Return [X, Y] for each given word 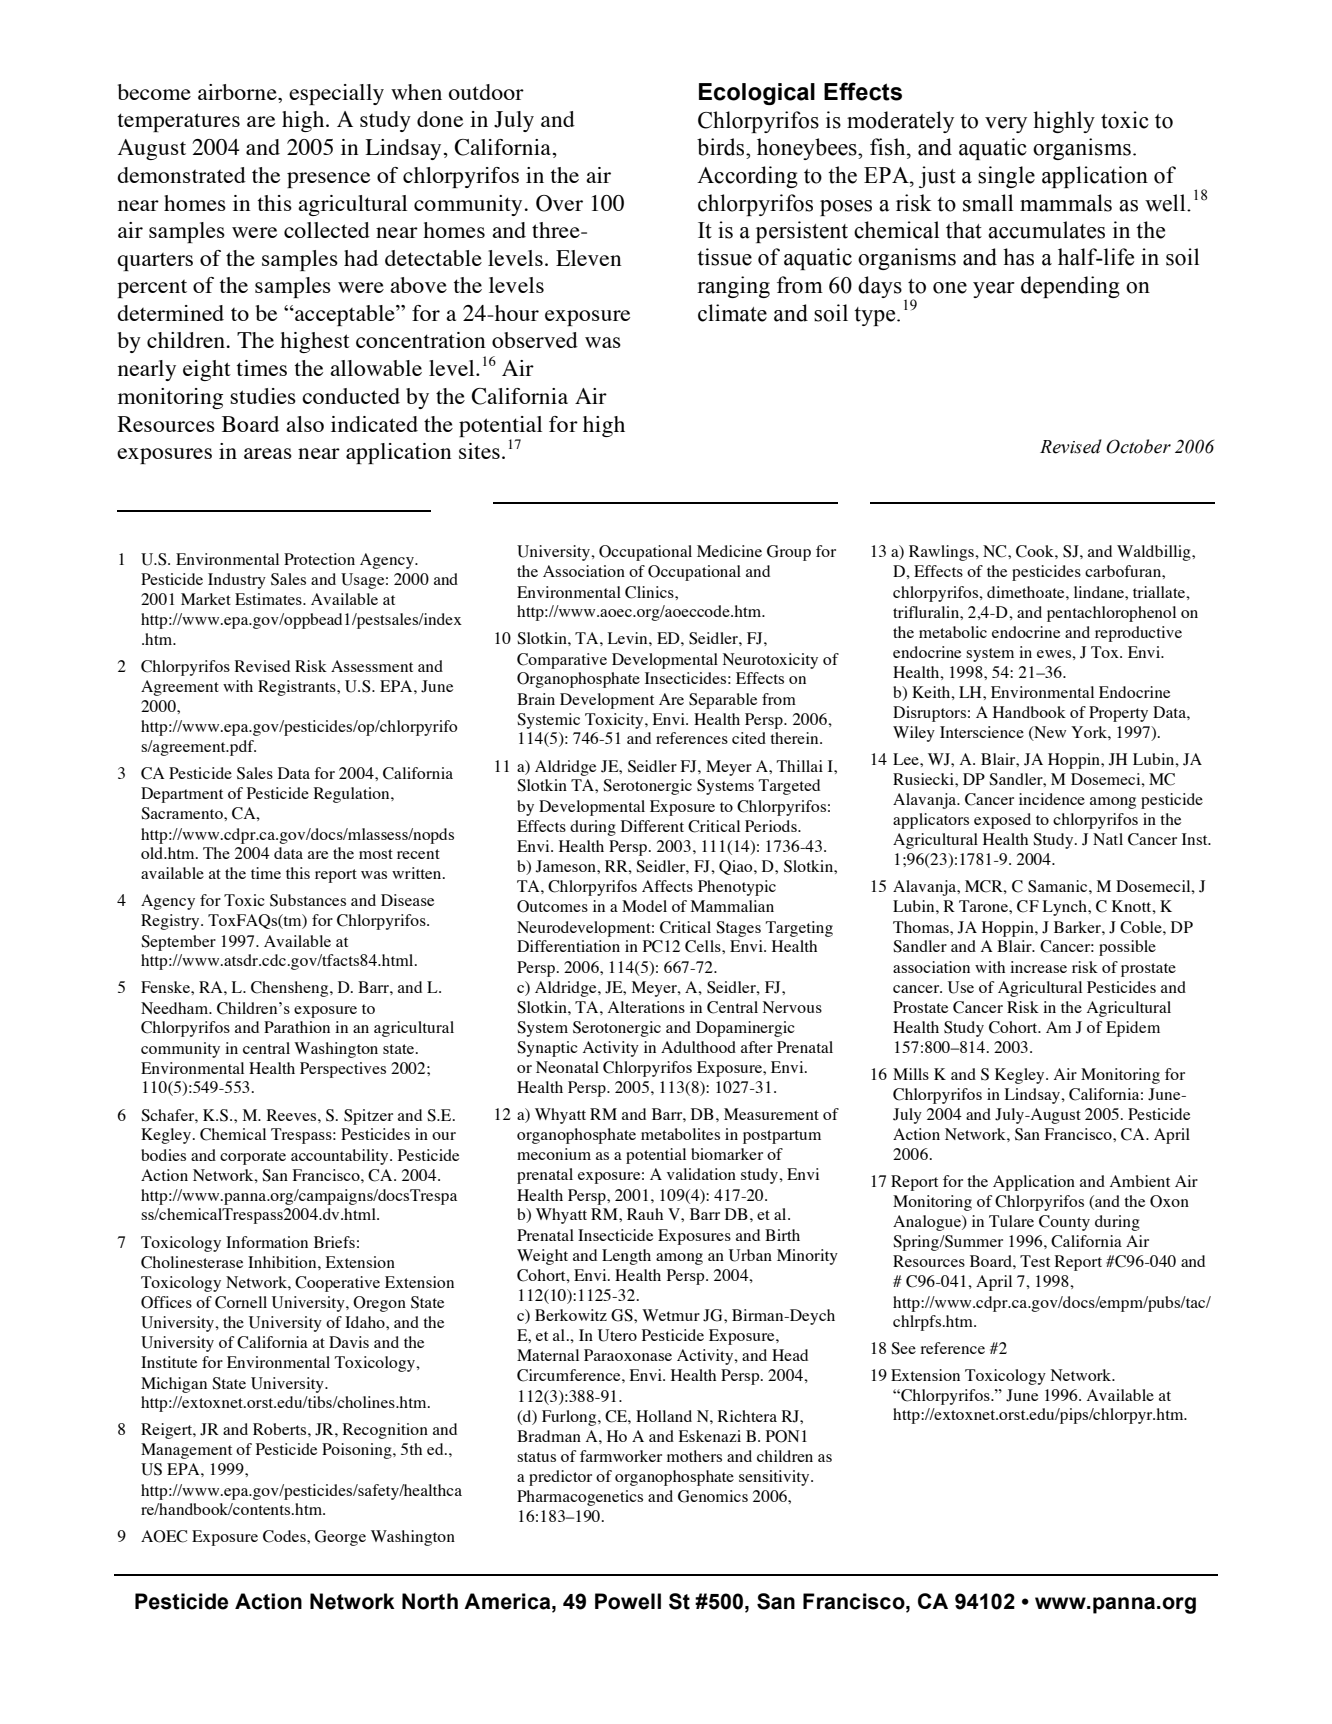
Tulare [1011, 1221]
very [1006, 125]
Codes [285, 1536]
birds [722, 147]
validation [701, 1174]
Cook [1036, 551]
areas [268, 453]
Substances [308, 900]
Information [267, 1242]
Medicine [729, 551]
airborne [238, 92]
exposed [1002, 821]
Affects [667, 886]
